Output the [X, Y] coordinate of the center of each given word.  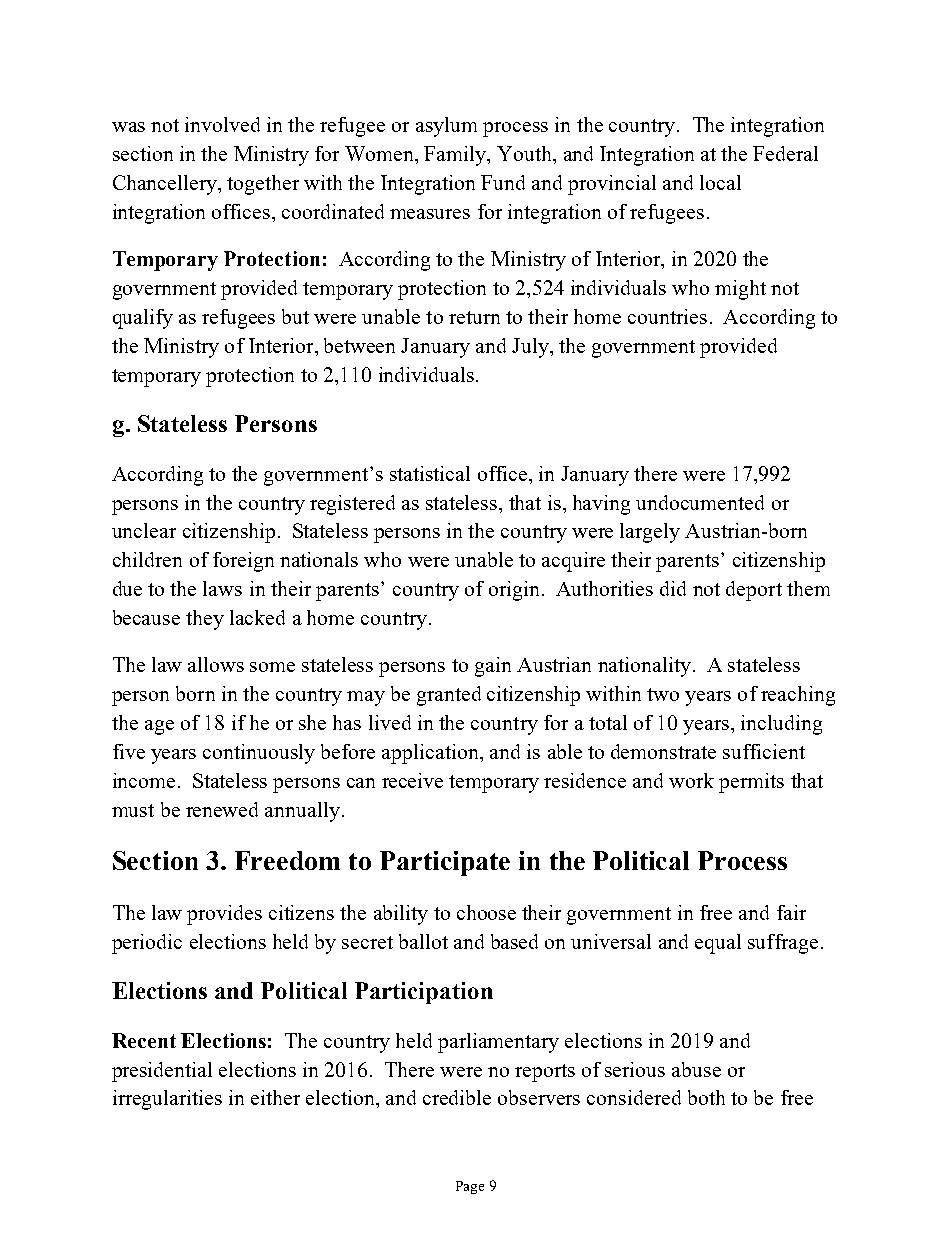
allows [216, 664]
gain [493, 667]
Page [470, 1187]
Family [456, 156]
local [720, 182]
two [663, 694]
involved [222, 124]
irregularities [167, 1100]
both [706, 1097]
